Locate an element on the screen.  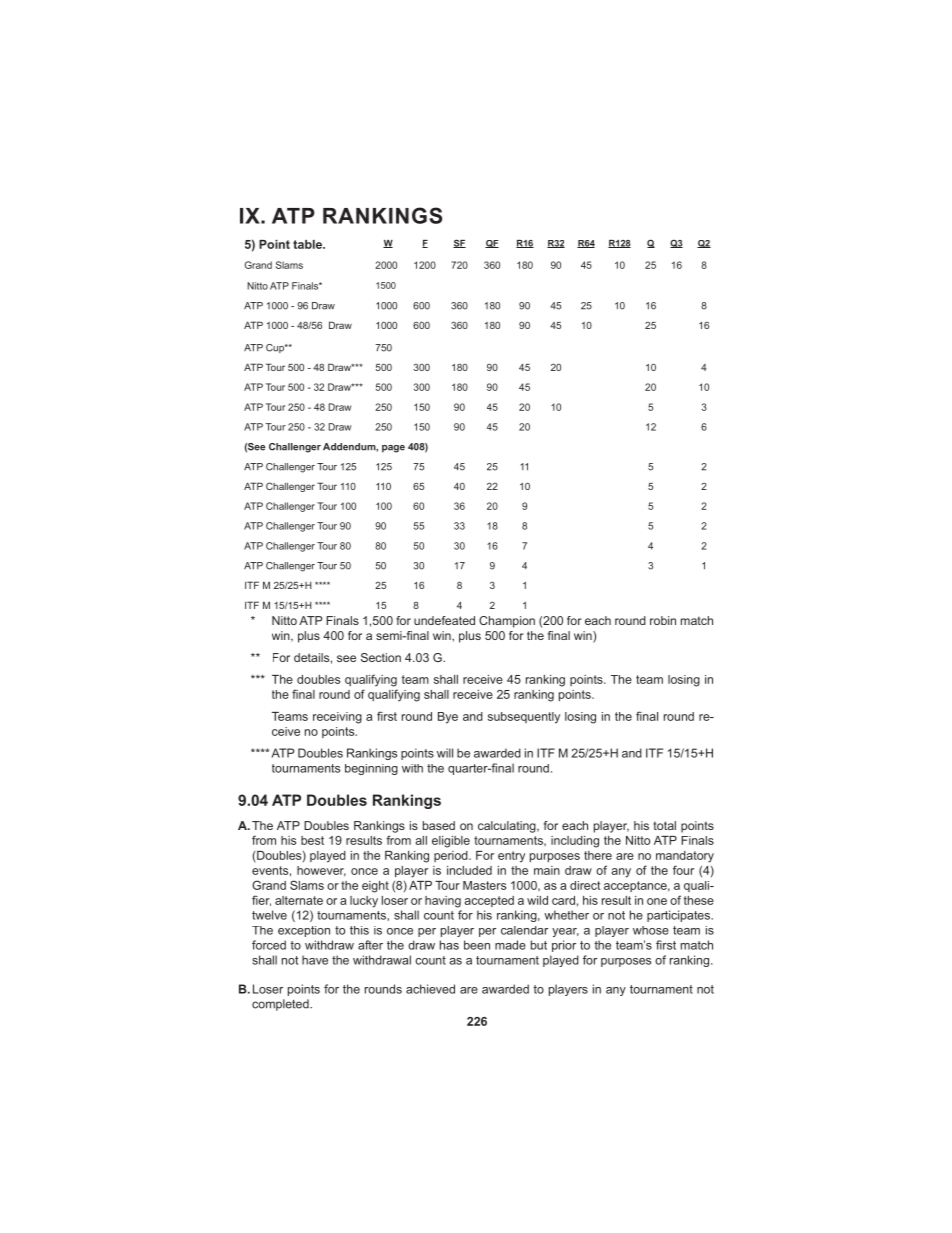
receiving is located at coordinates (337, 718).
